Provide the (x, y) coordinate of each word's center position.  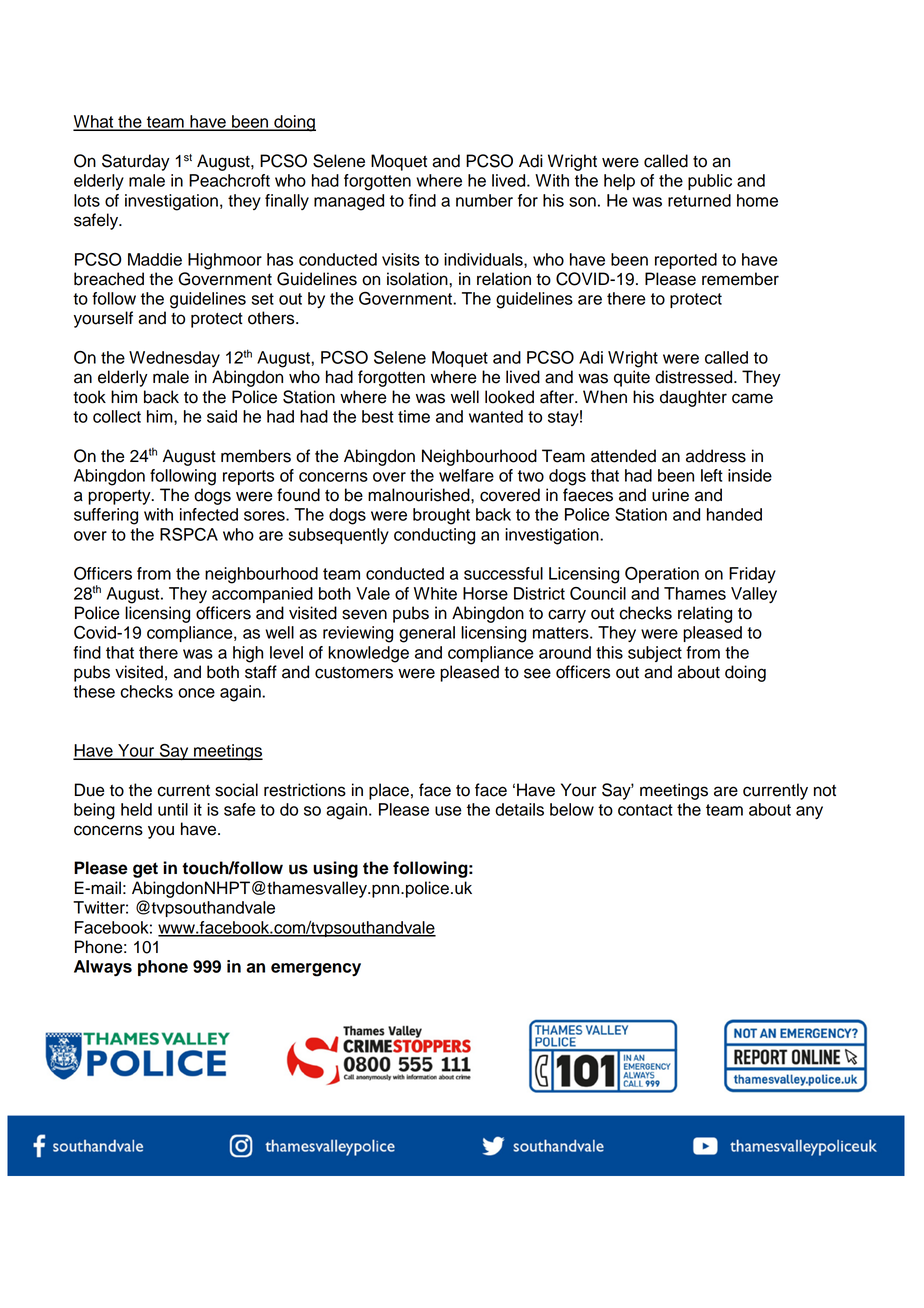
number (484, 200)
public (710, 182)
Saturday (136, 162)
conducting (434, 536)
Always (103, 968)
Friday (752, 575)
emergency (316, 970)
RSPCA (189, 534)
